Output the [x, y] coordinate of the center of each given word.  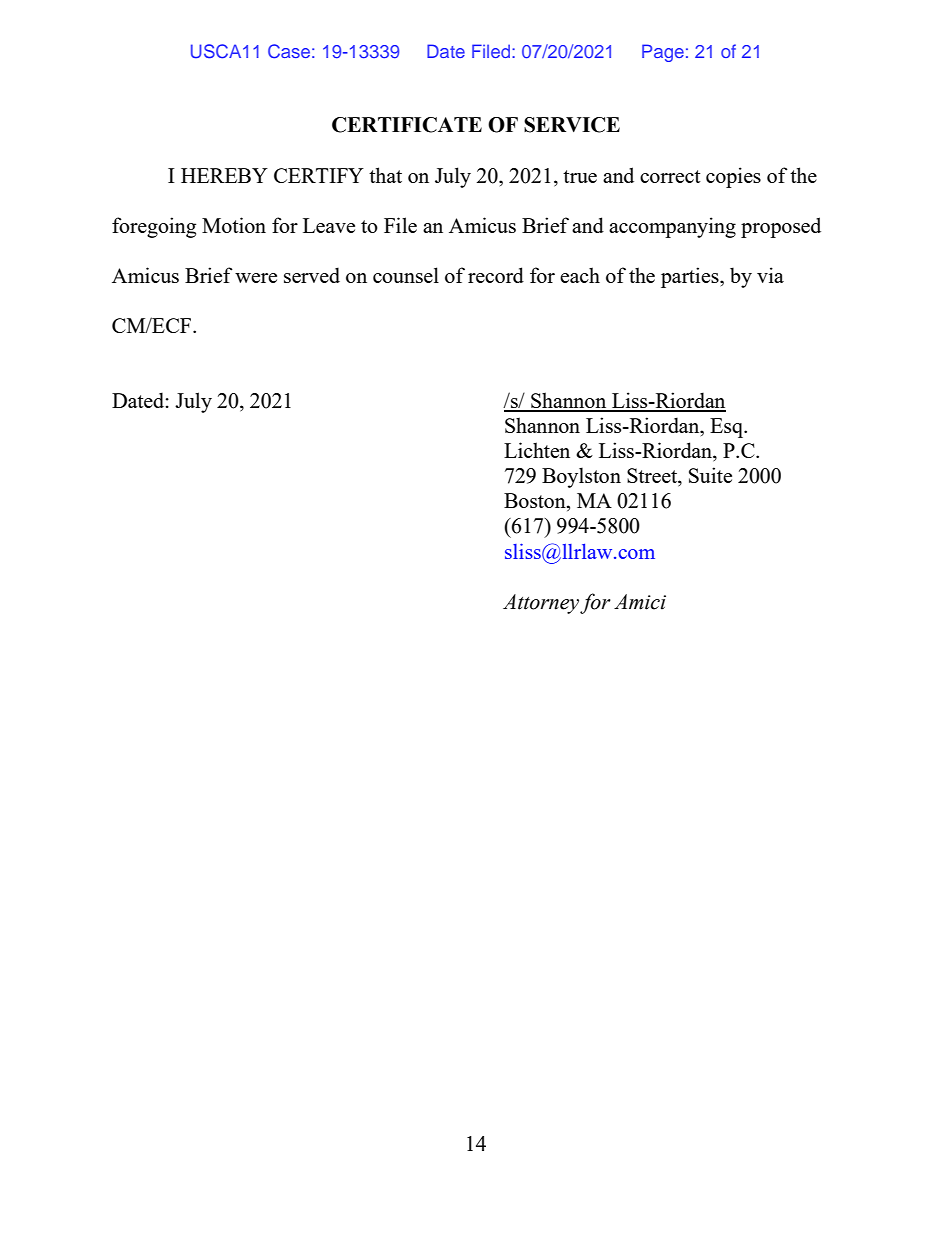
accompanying [672, 227]
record [496, 275]
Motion [234, 225]
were [256, 278]
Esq [728, 428]
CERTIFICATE [407, 125]
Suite [710, 475]
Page [663, 53]
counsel [406, 275]
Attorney [541, 604]
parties [691, 277]
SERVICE [572, 125]
